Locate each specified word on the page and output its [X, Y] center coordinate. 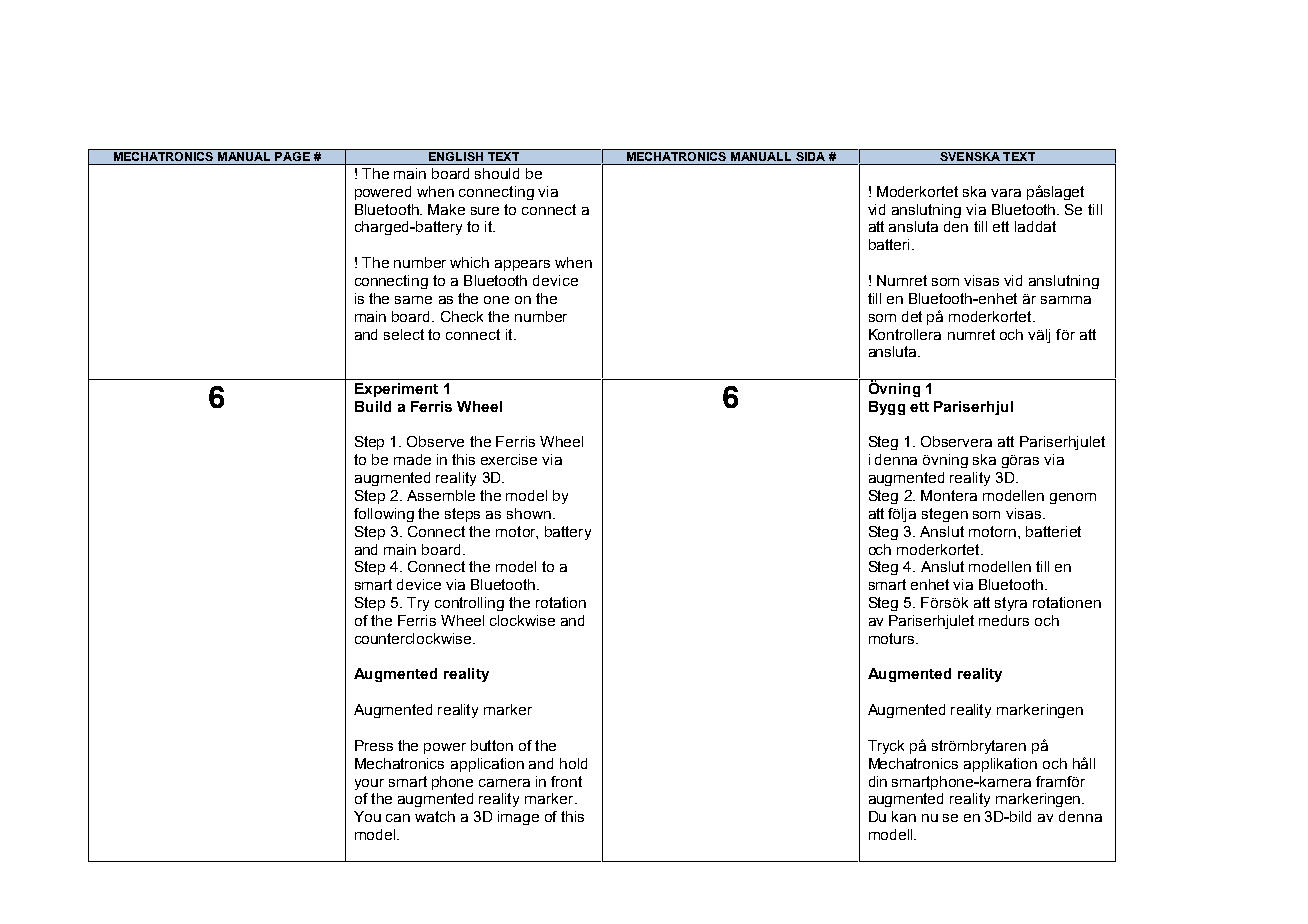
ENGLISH [456, 155]
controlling [469, 604]
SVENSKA [970, 155]
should [497, 173]
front [566, 781]
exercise [509, 459]
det [912, 316]
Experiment [396, 390]
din [878, 781]
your [369, 784]
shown [529, 513]
